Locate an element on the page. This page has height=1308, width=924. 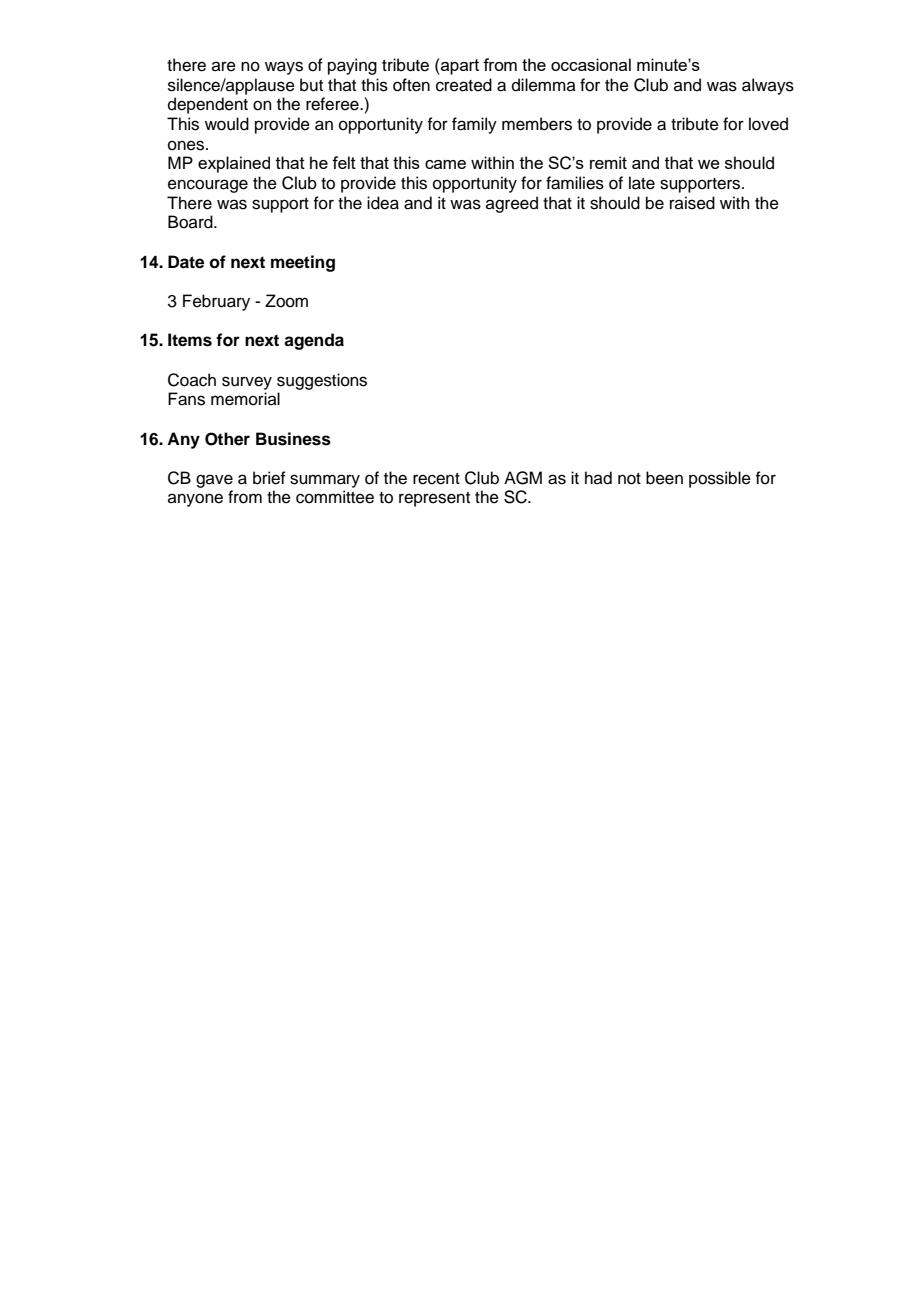
created is located at coordinates (464, 85).
